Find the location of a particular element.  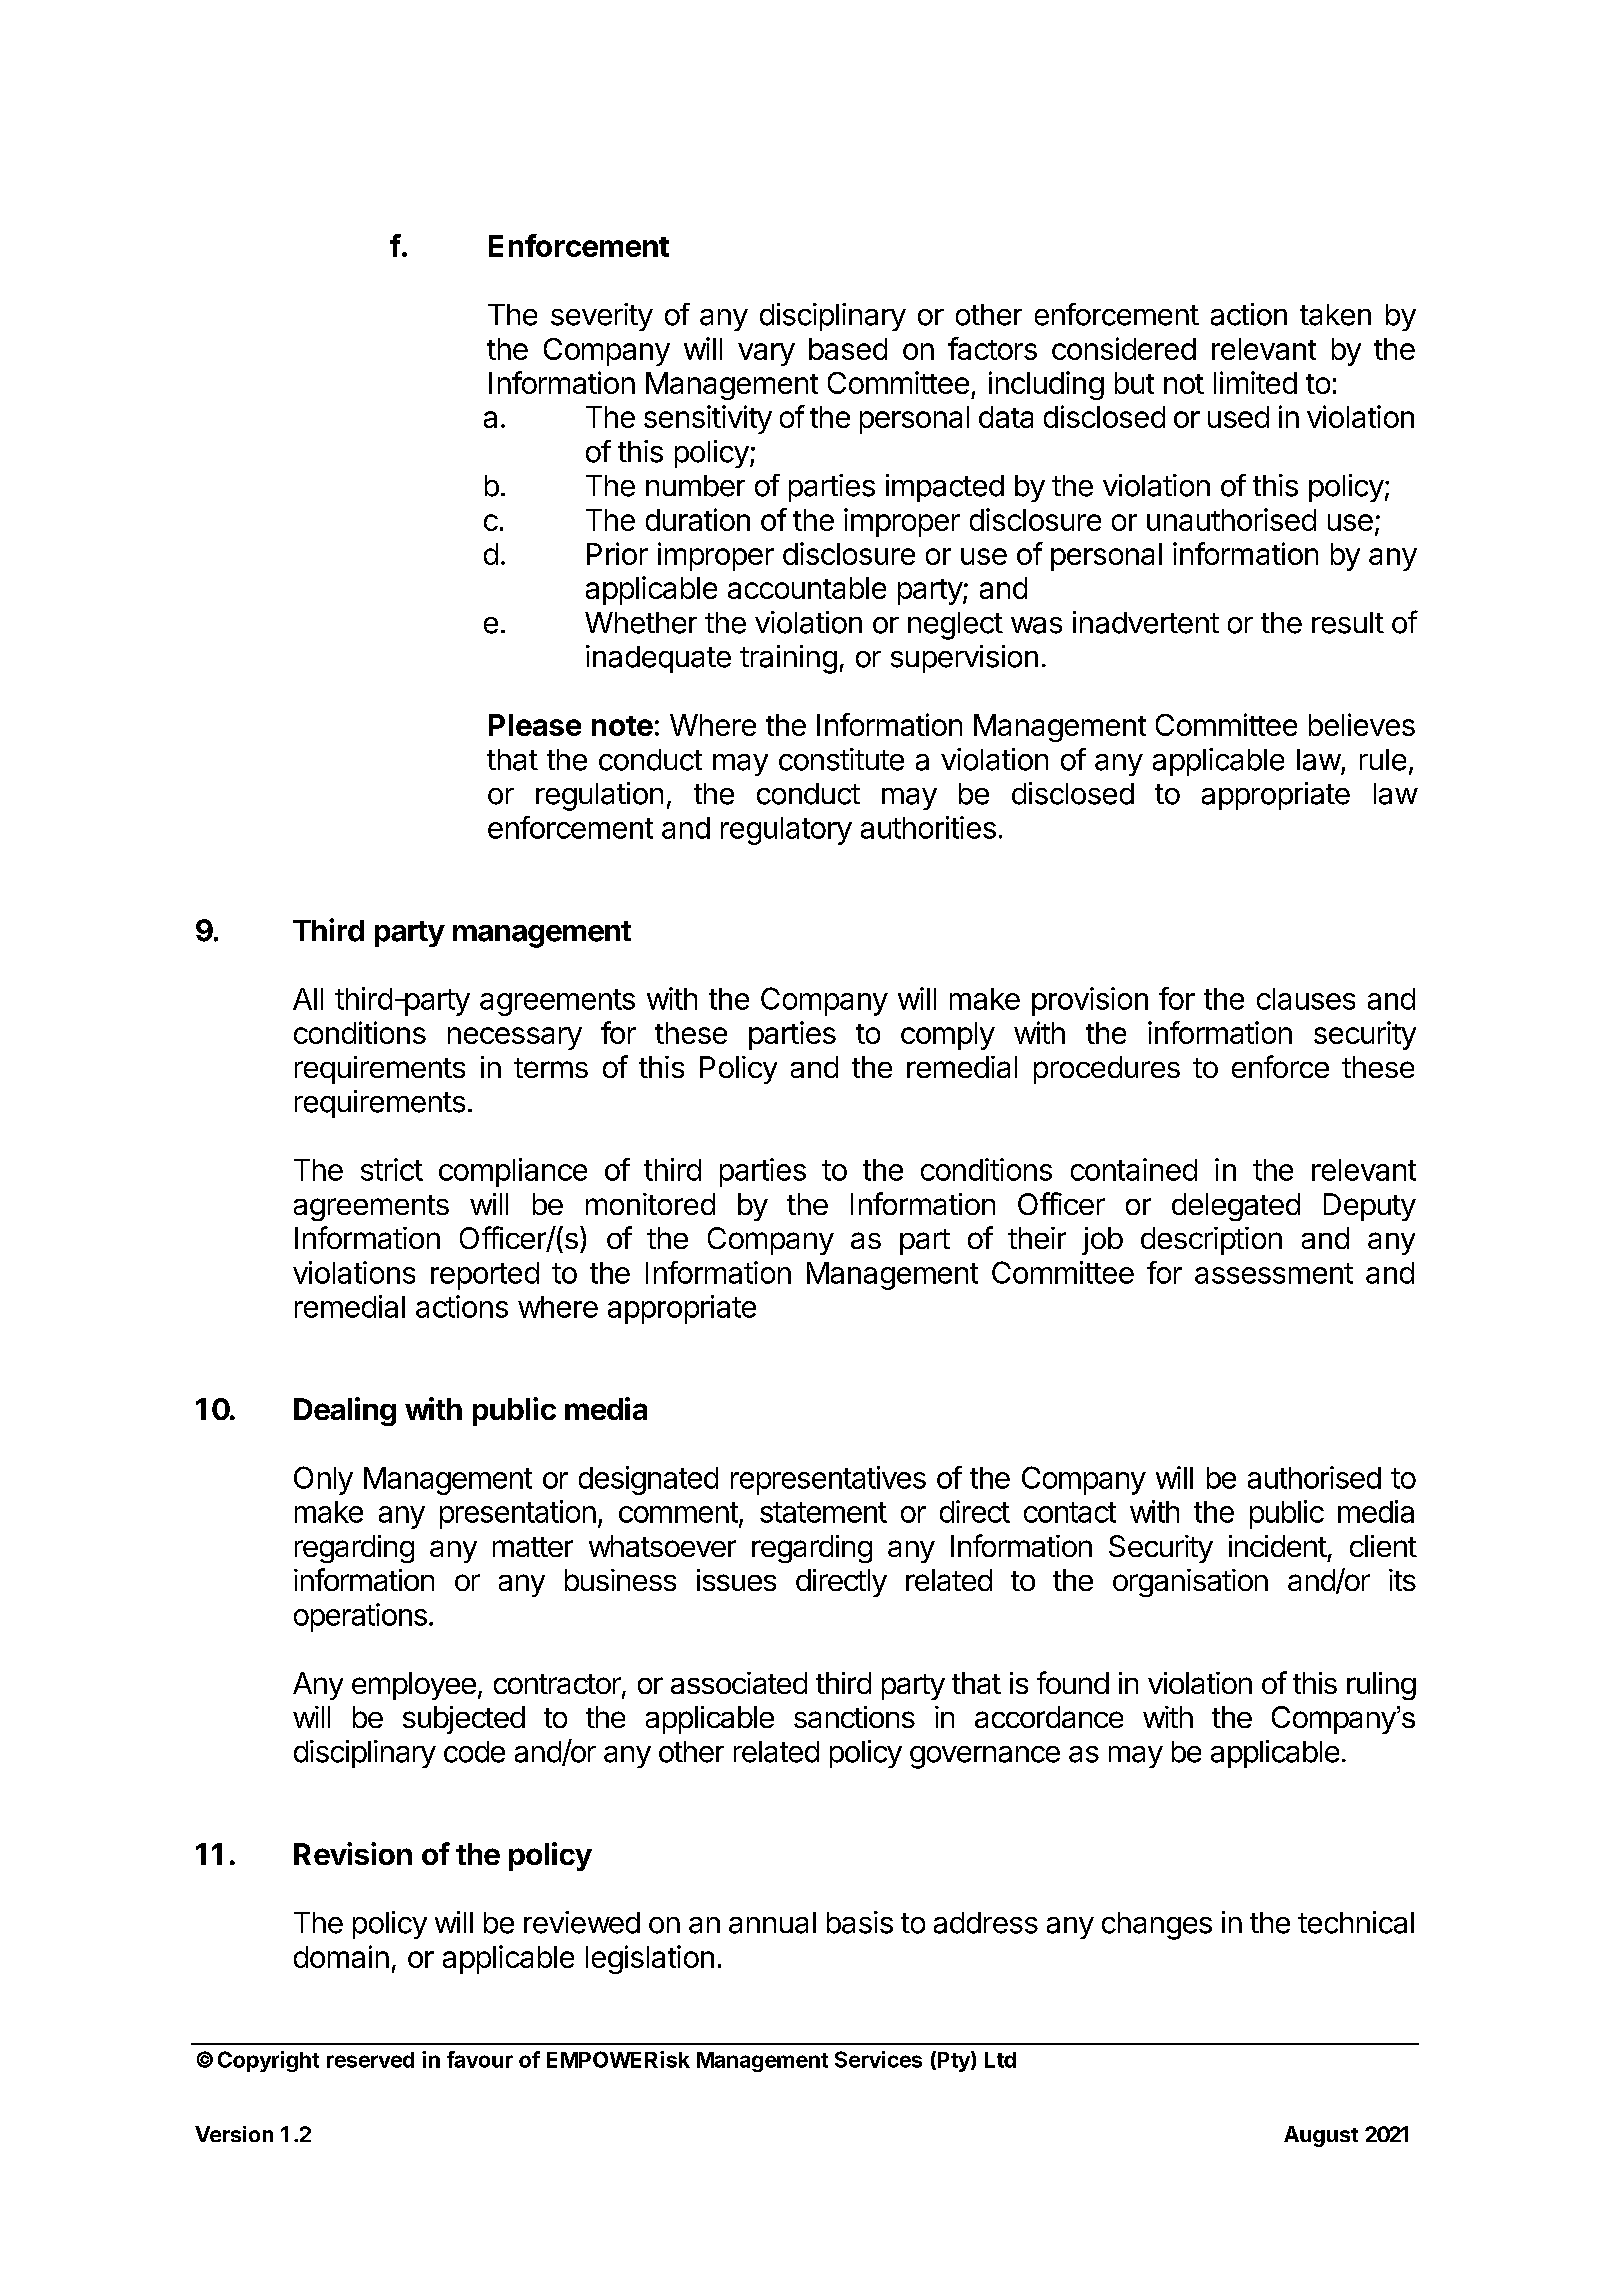

strict is located at coordinates (392, 1169).
